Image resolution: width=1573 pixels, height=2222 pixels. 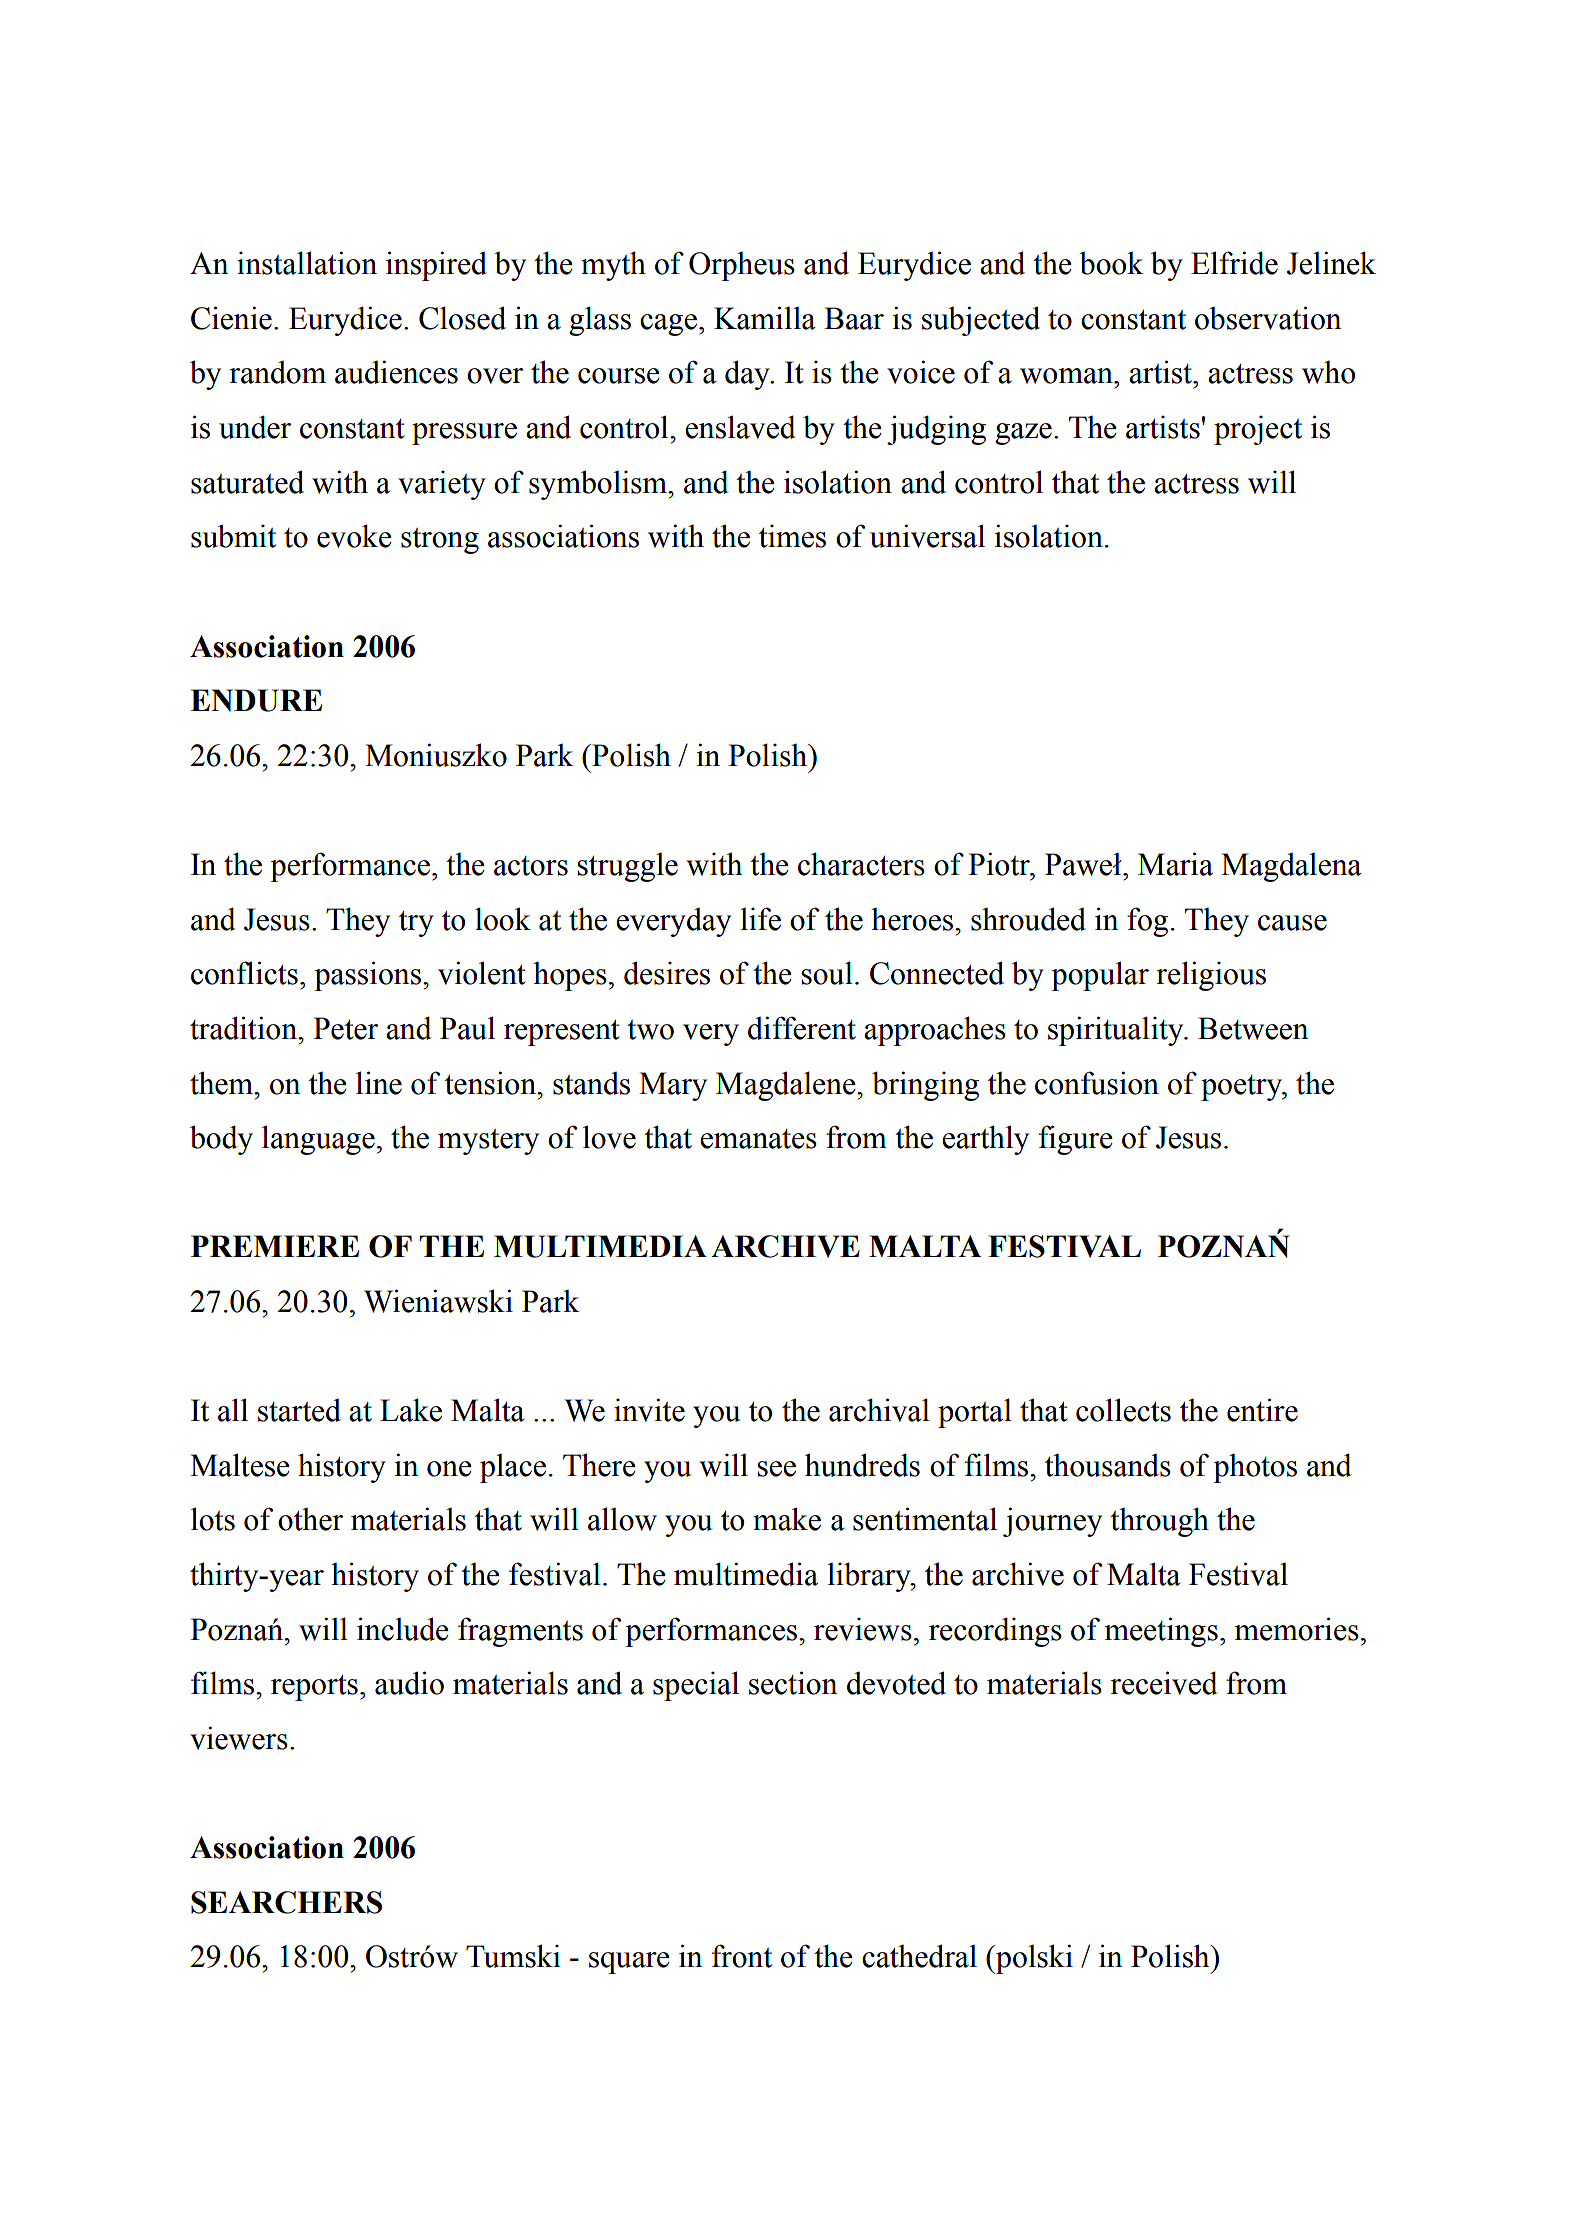 I want to click on passions, so click(x=367, y=976).
